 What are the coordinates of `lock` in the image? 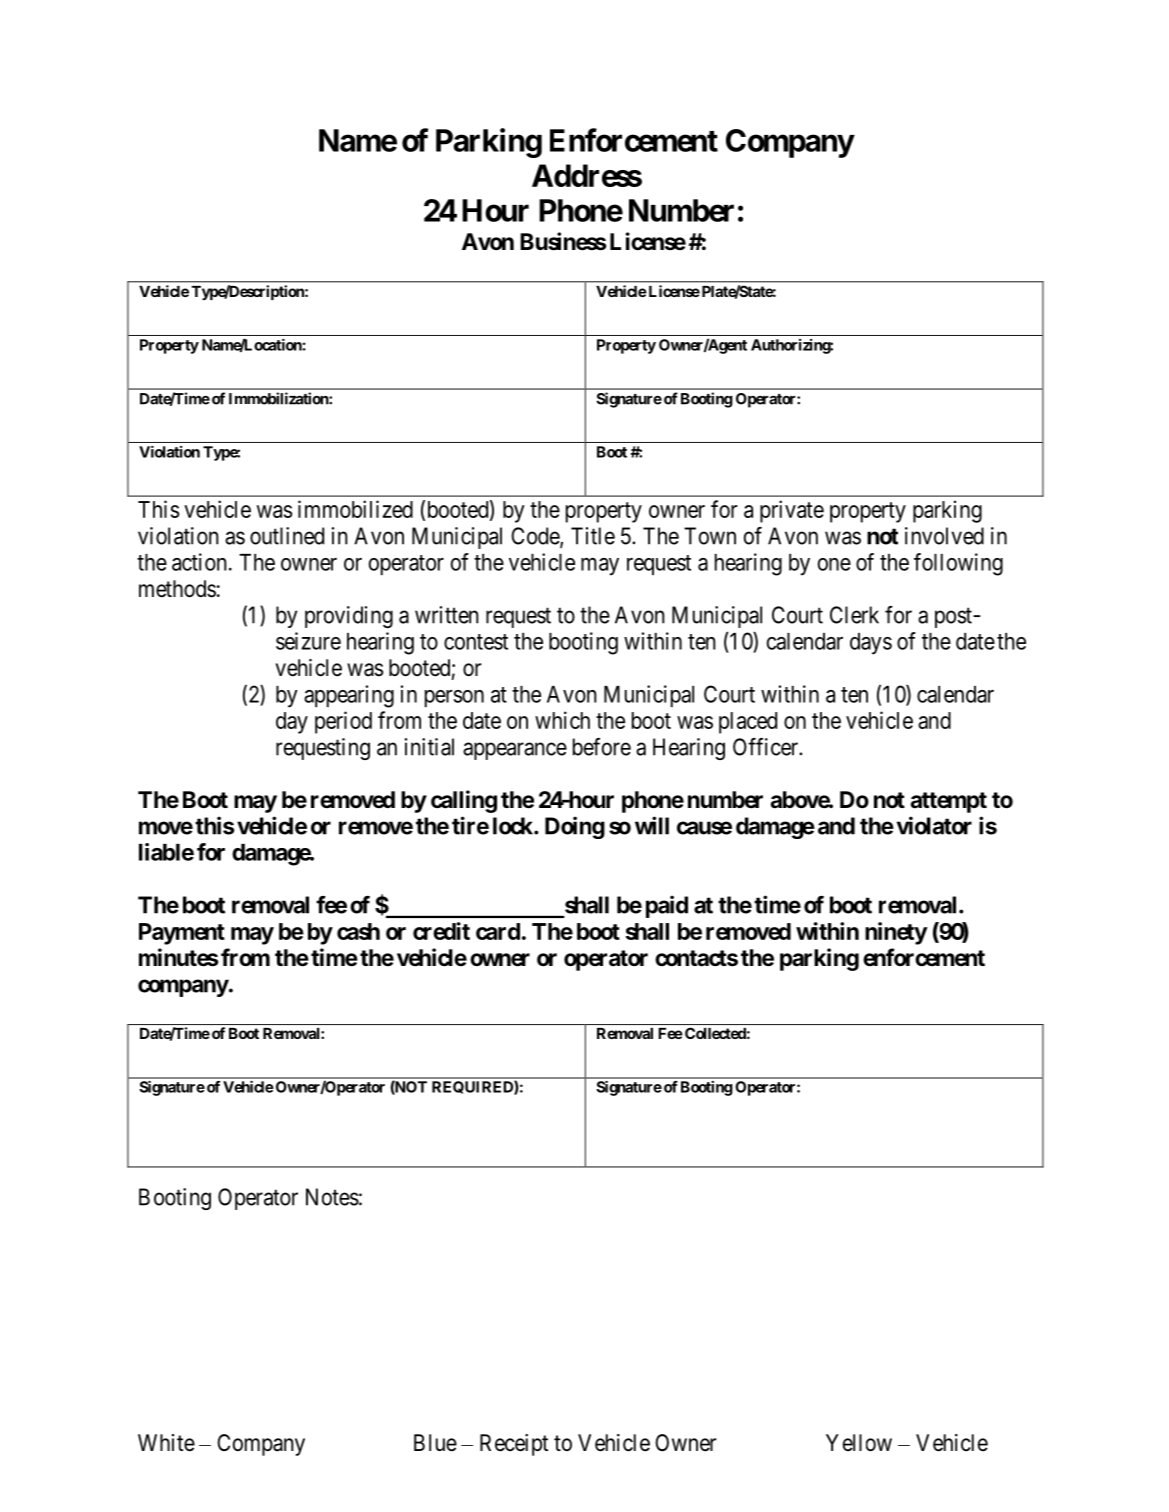 It's located at (514, 826).
